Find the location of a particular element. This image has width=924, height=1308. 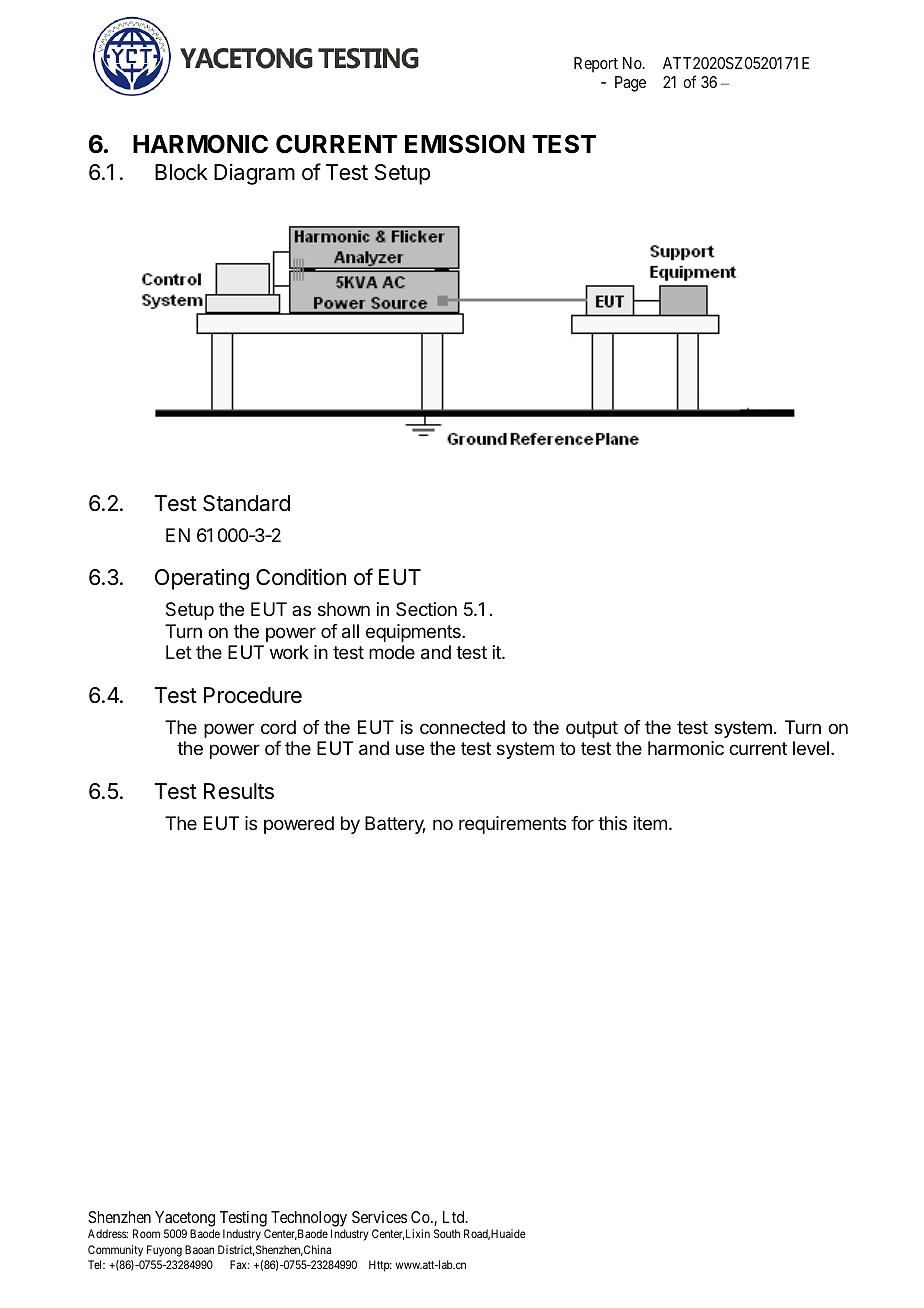

Block is located at coordinates (181, 172).
